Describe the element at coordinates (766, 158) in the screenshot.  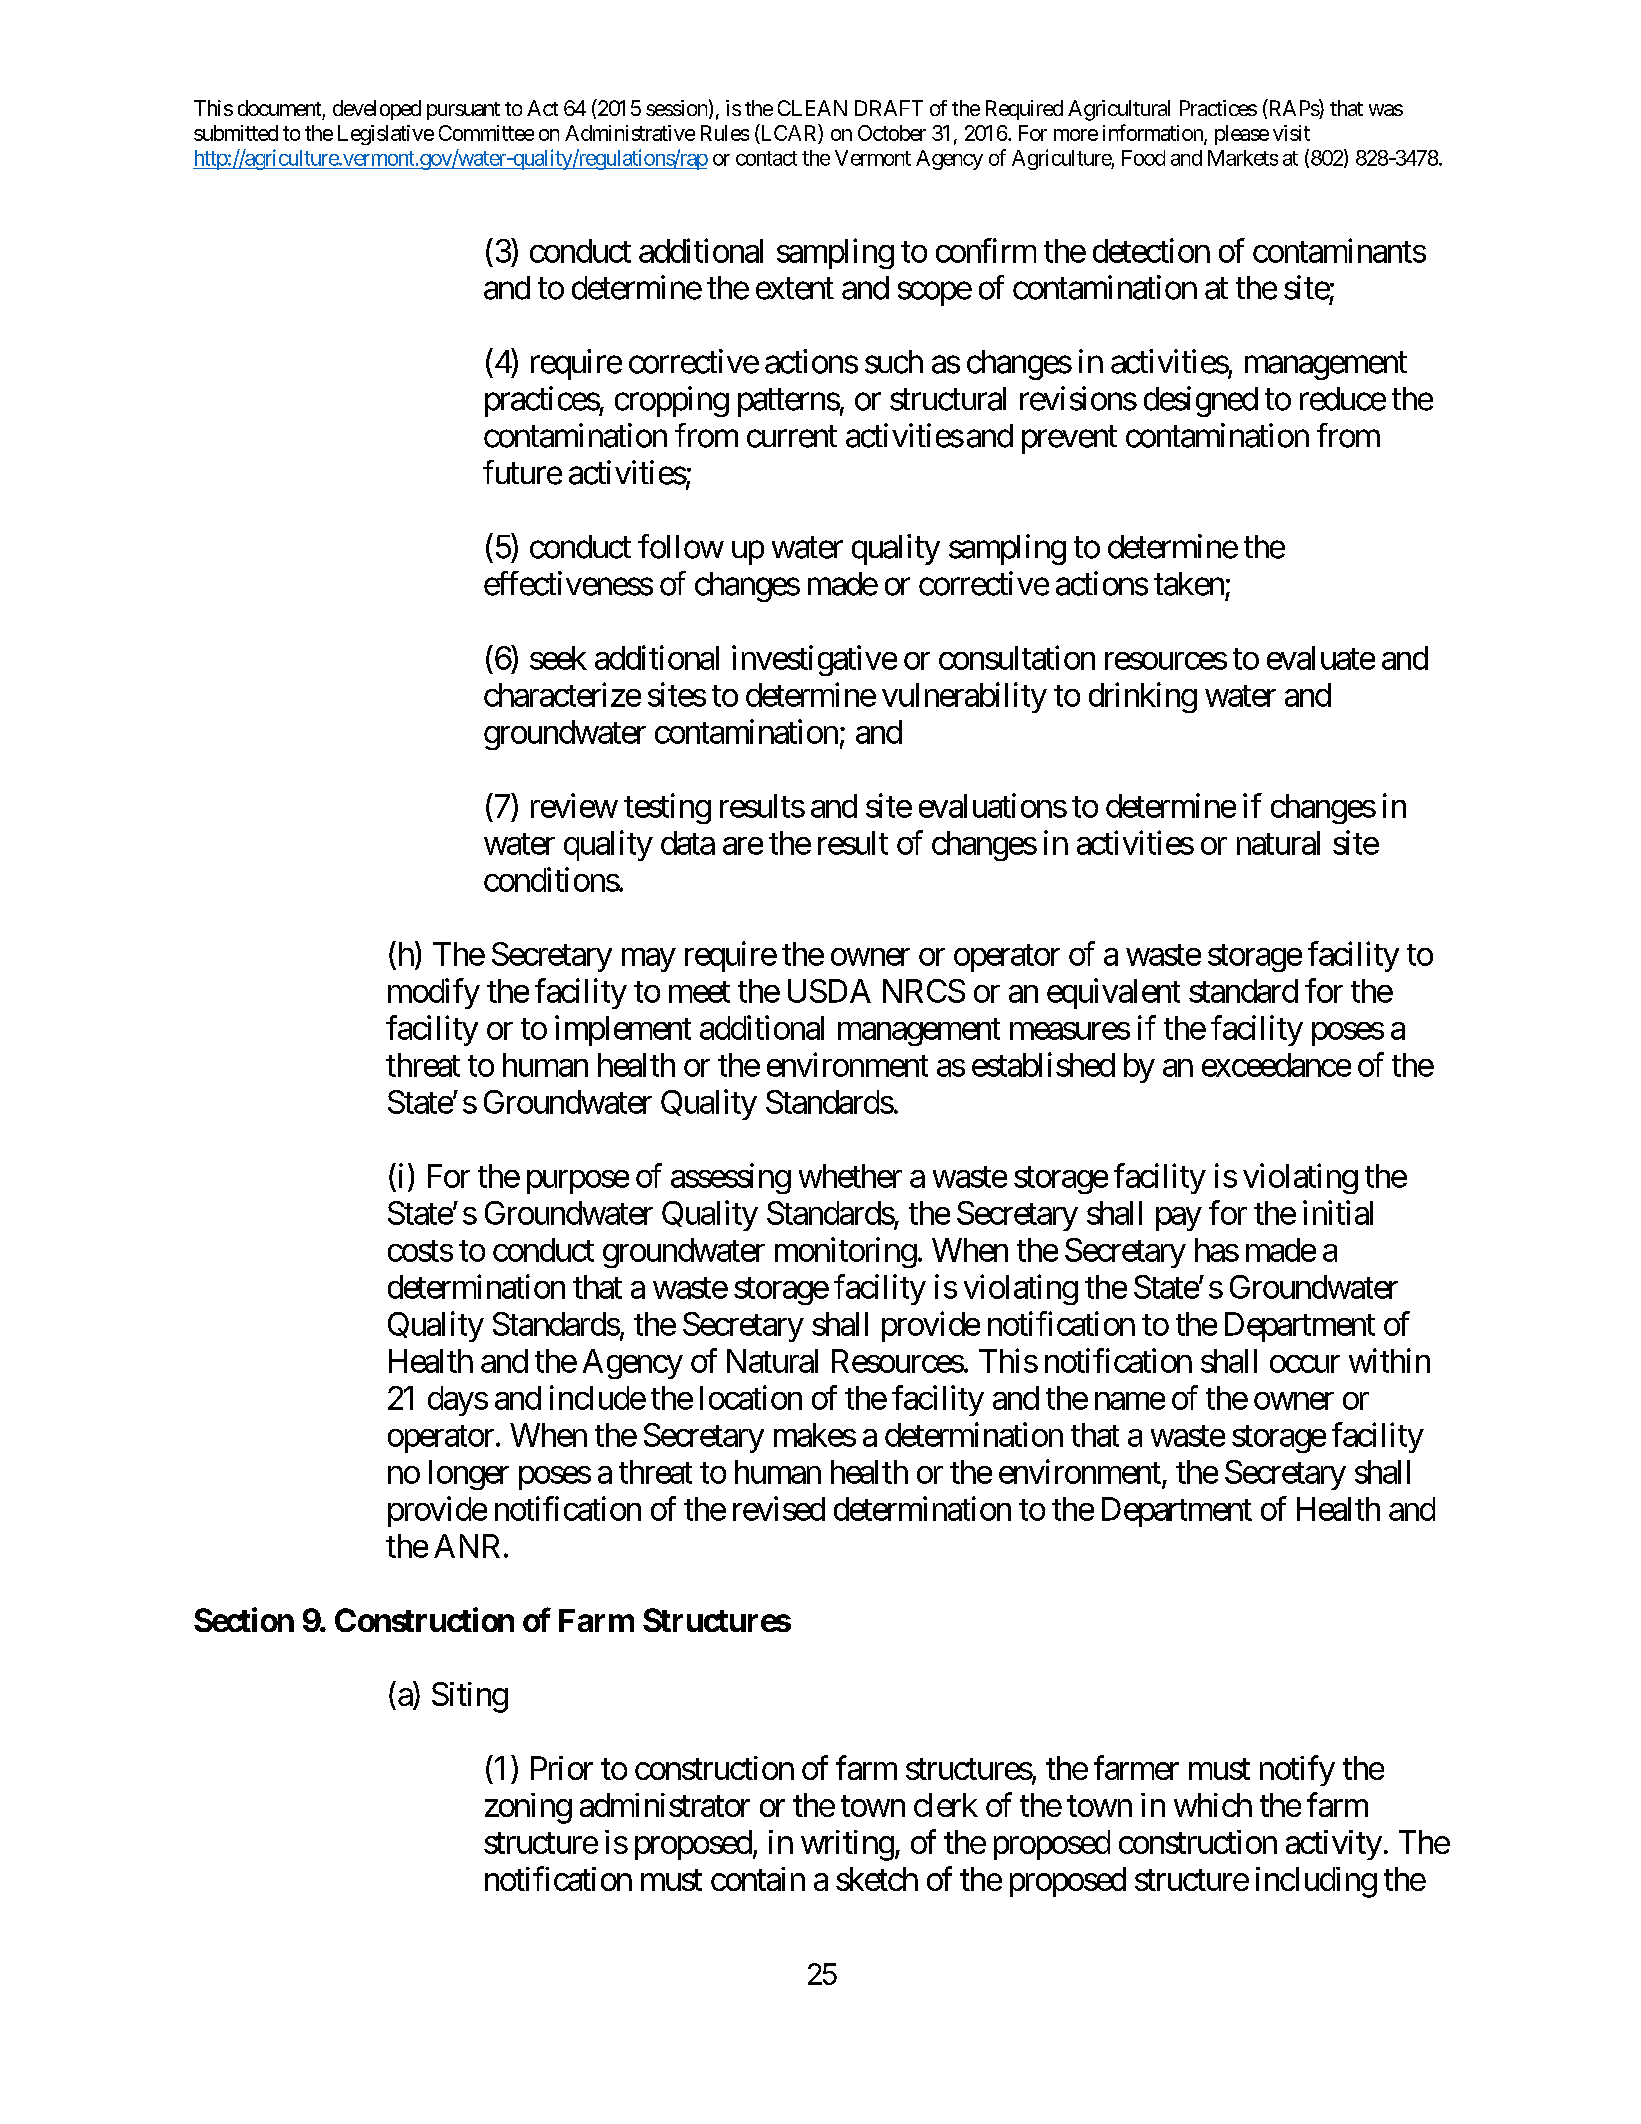
I see `contact` at that location.
